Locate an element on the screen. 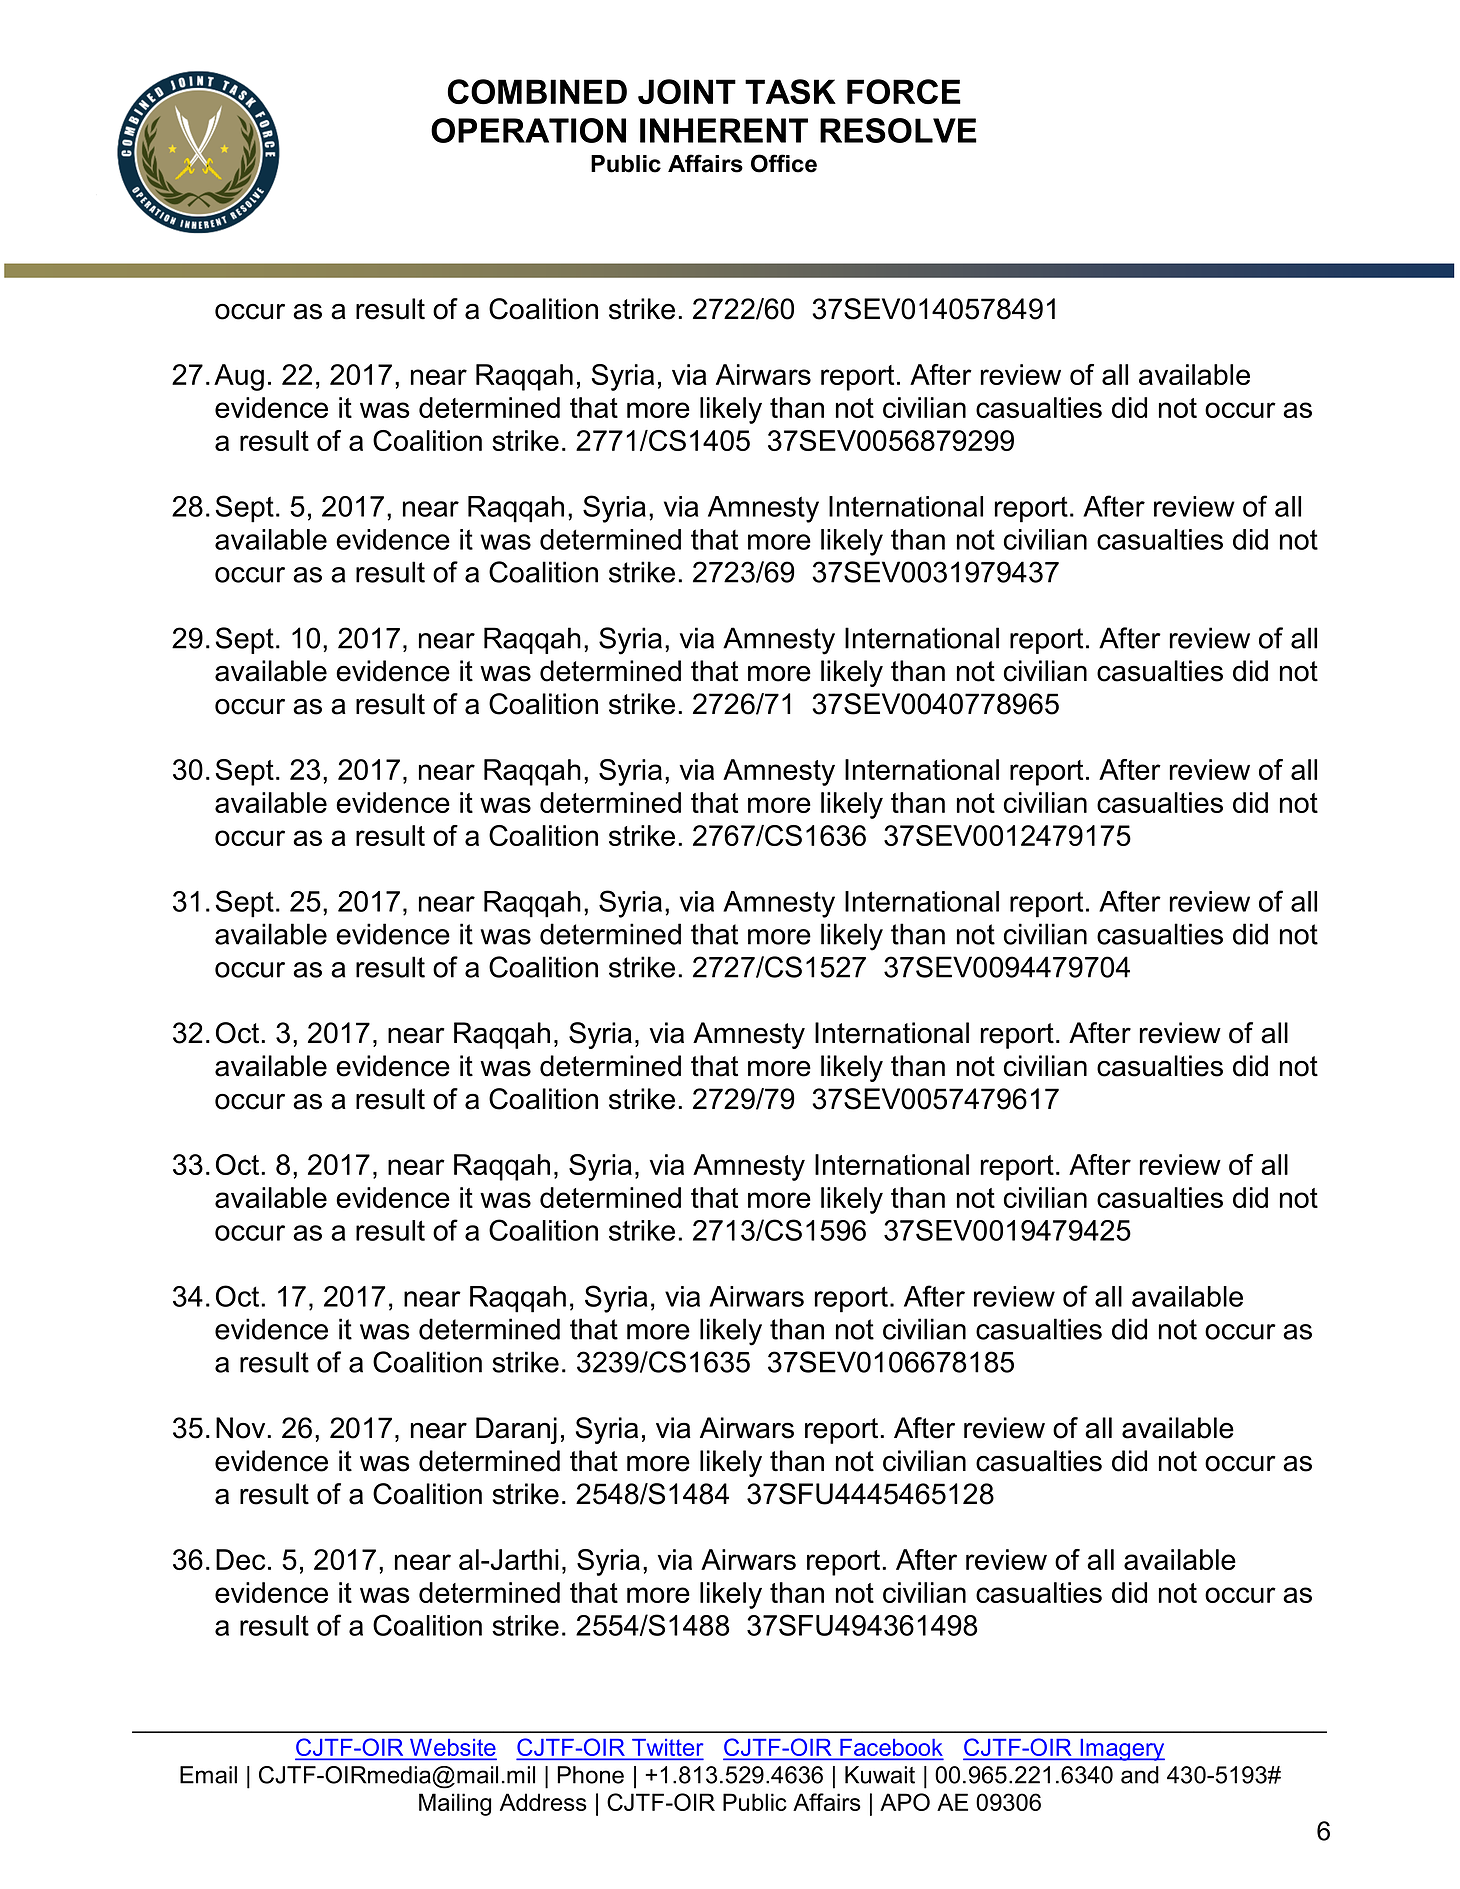  Imagery is located at coordinates (1121, 1750).
